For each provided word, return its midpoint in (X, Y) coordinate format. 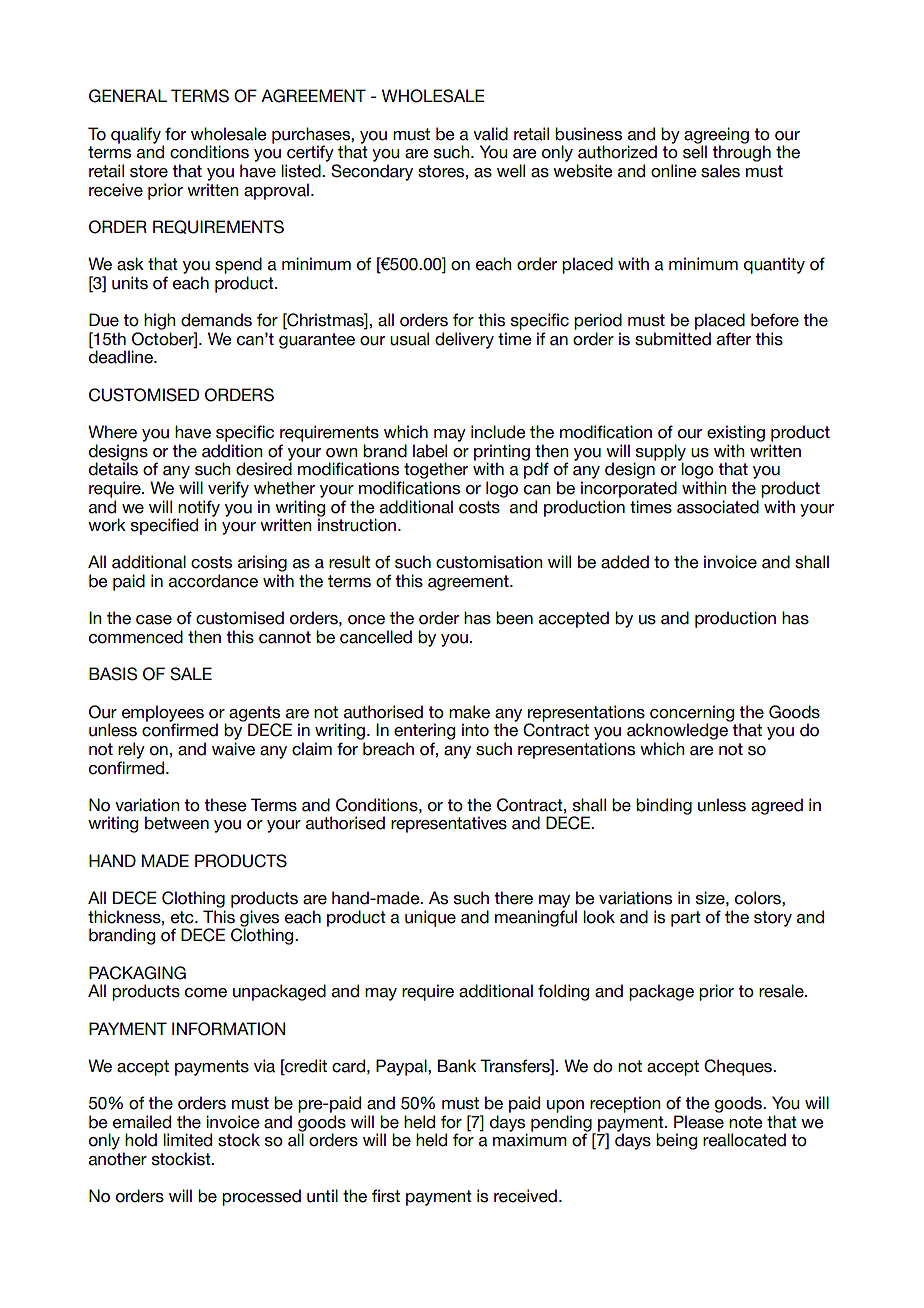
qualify (136, 135)
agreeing (716, 136)
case (154, 620)
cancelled (376, 637)
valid (490, 134)
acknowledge (677, 731)
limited (187, 1140)
